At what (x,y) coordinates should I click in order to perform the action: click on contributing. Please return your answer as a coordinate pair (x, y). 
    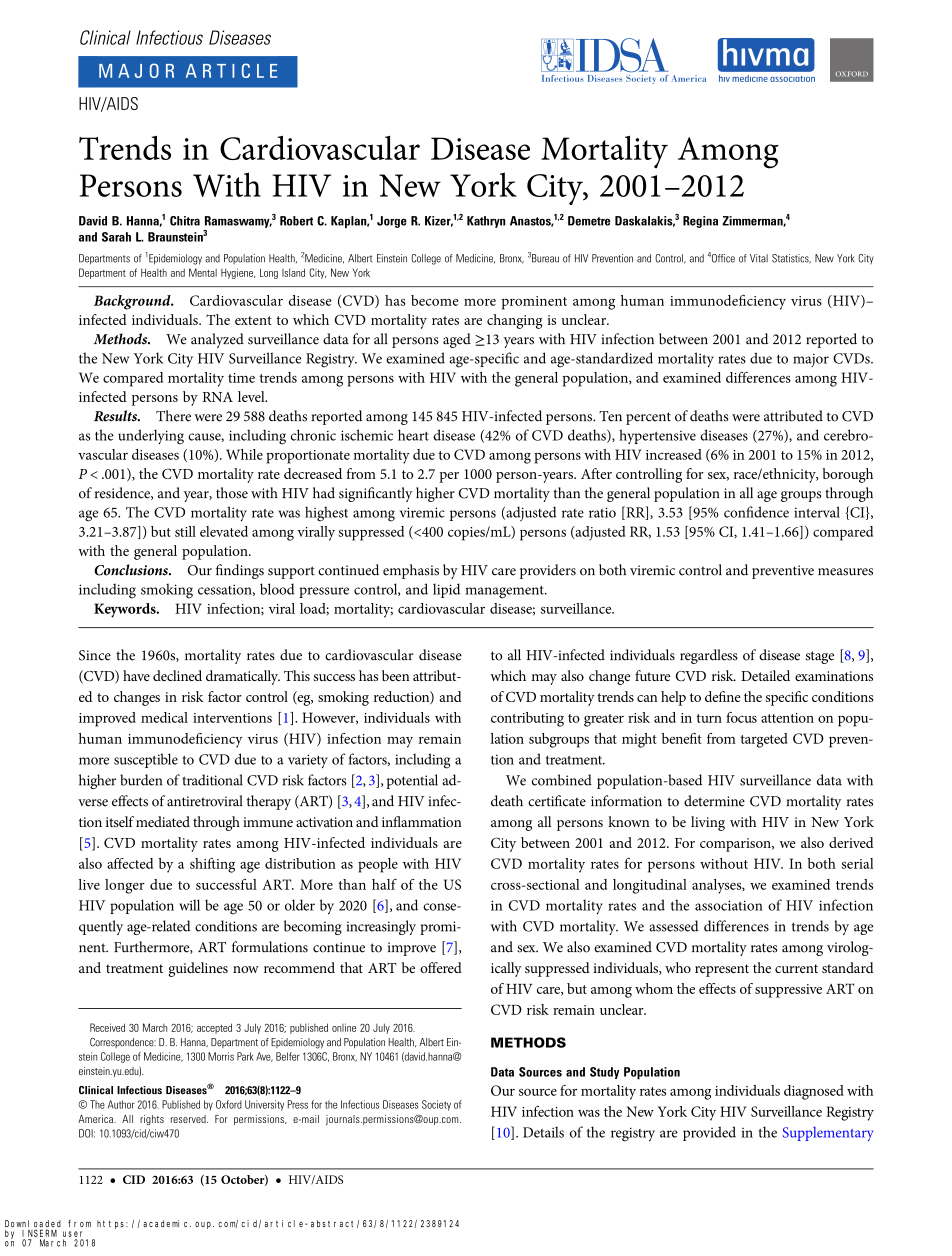
    Looking at the image, I should click on (527, 719).
